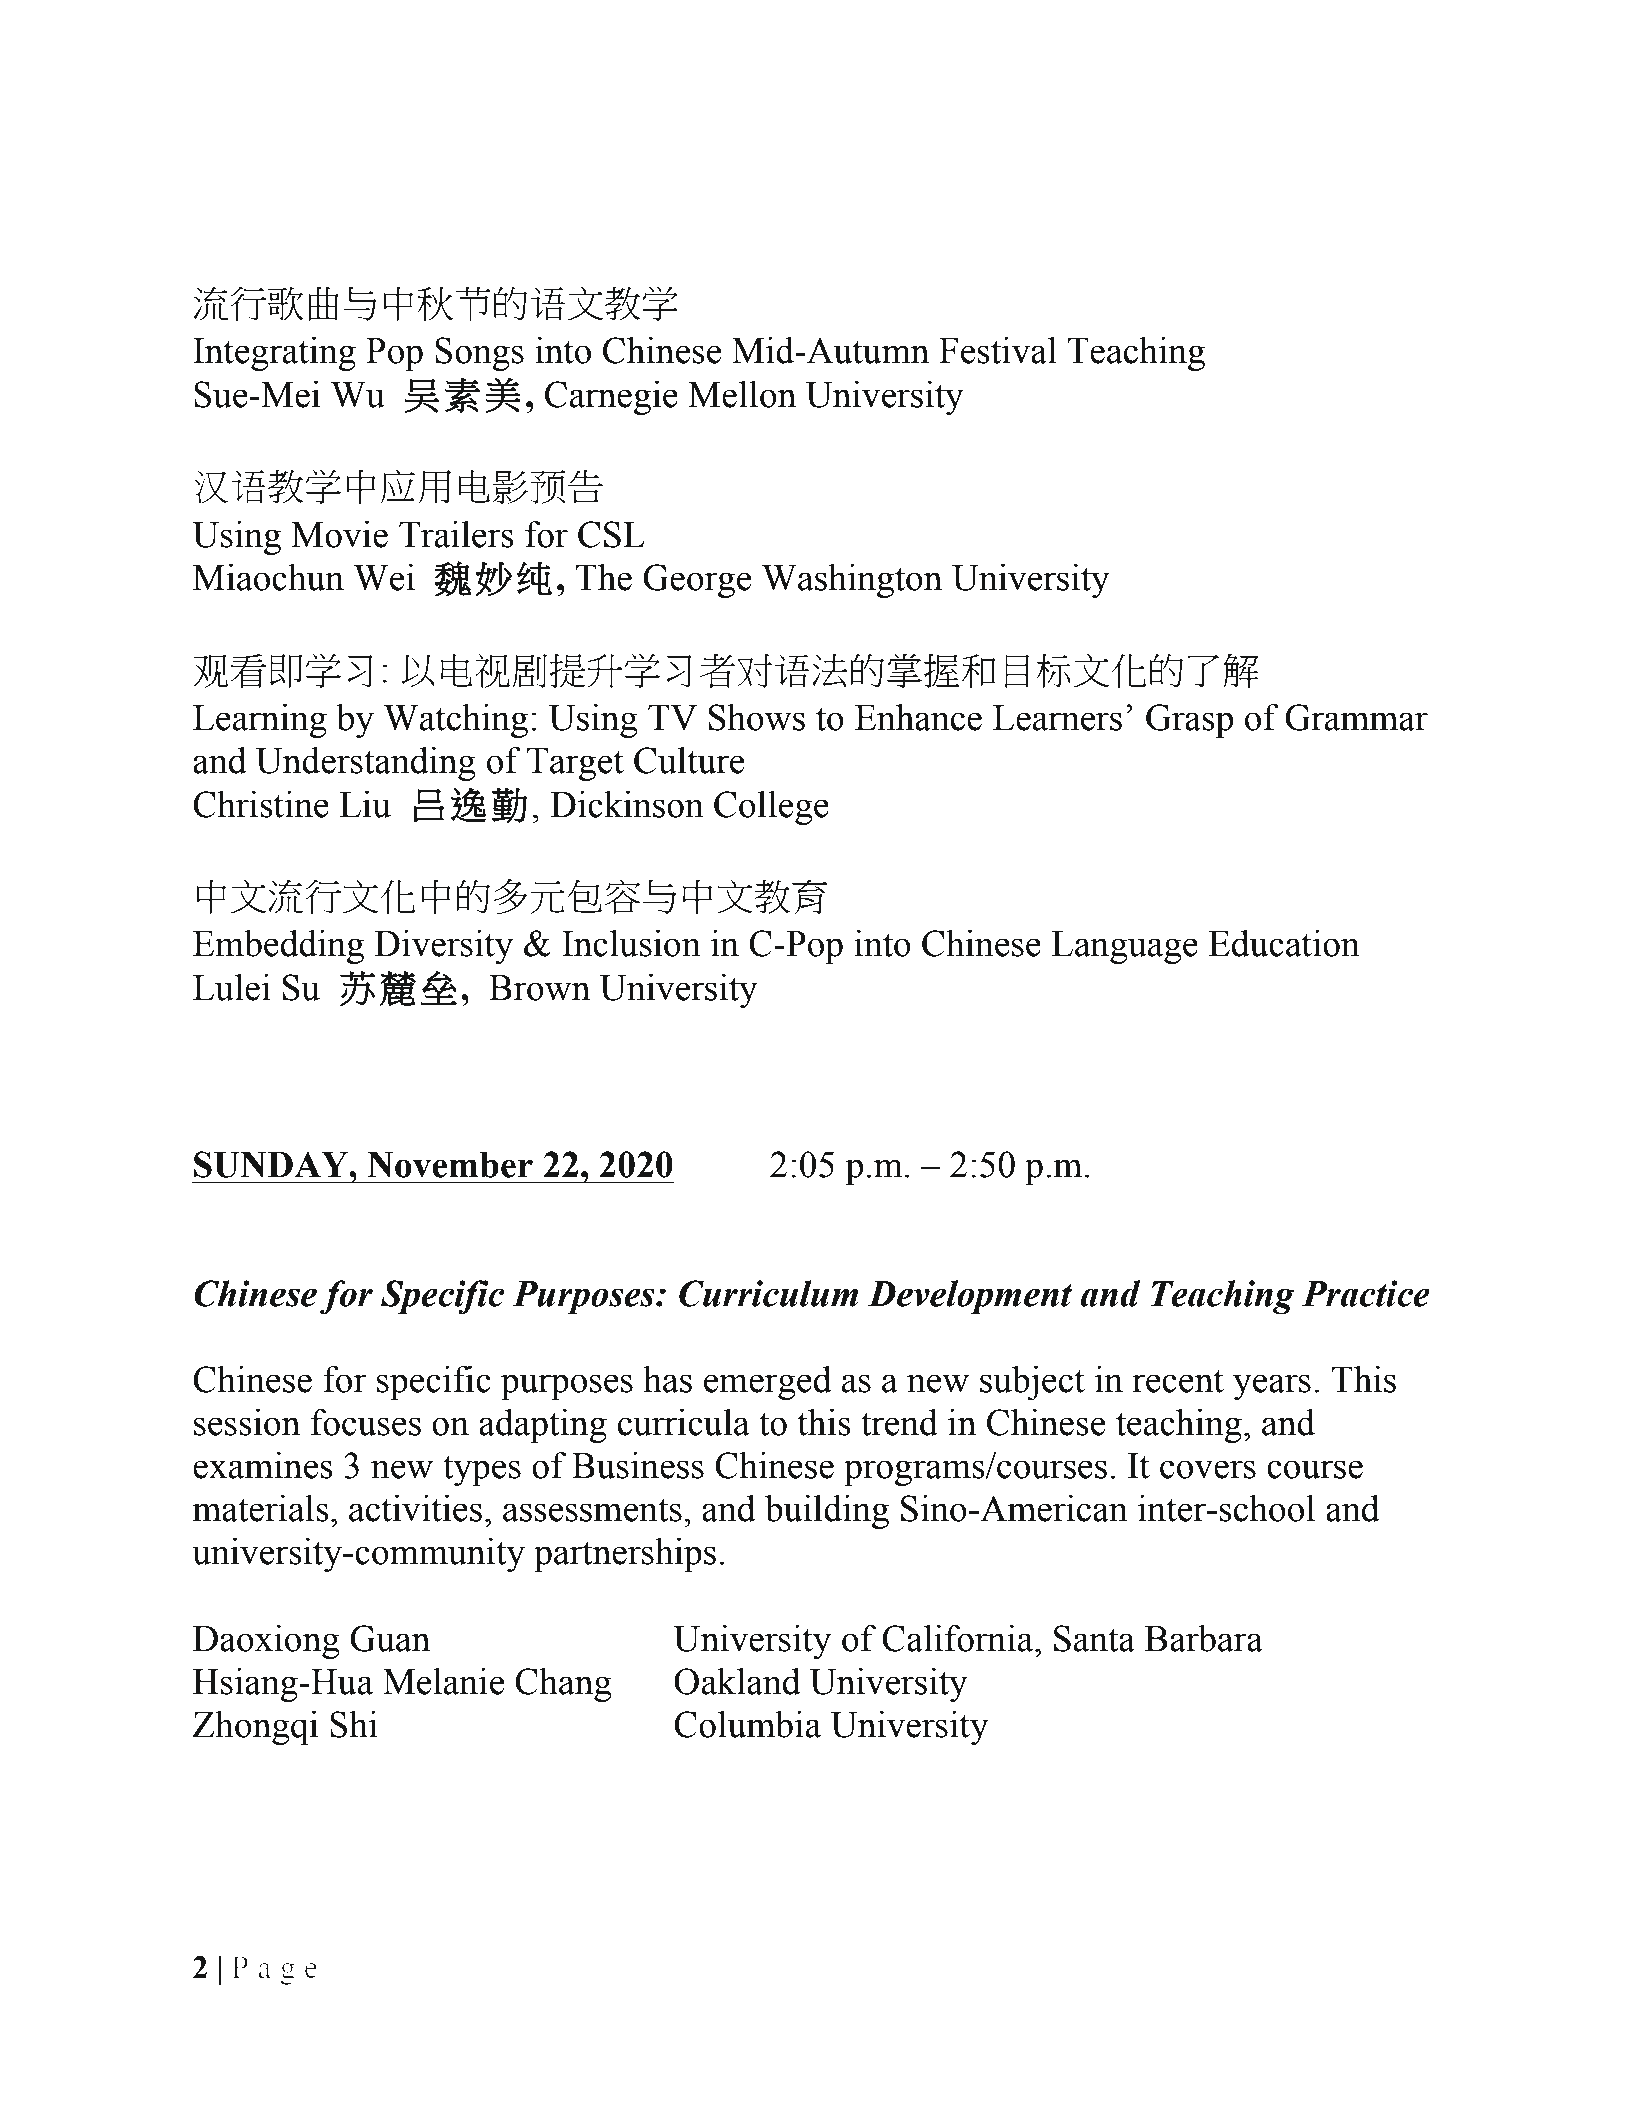 The width and height of the screenshot is (1636, 2117). What do you see at coordinates (1178, 1381) in the screenshot?
I see `recent` at bounding box center [1178, 1381].
